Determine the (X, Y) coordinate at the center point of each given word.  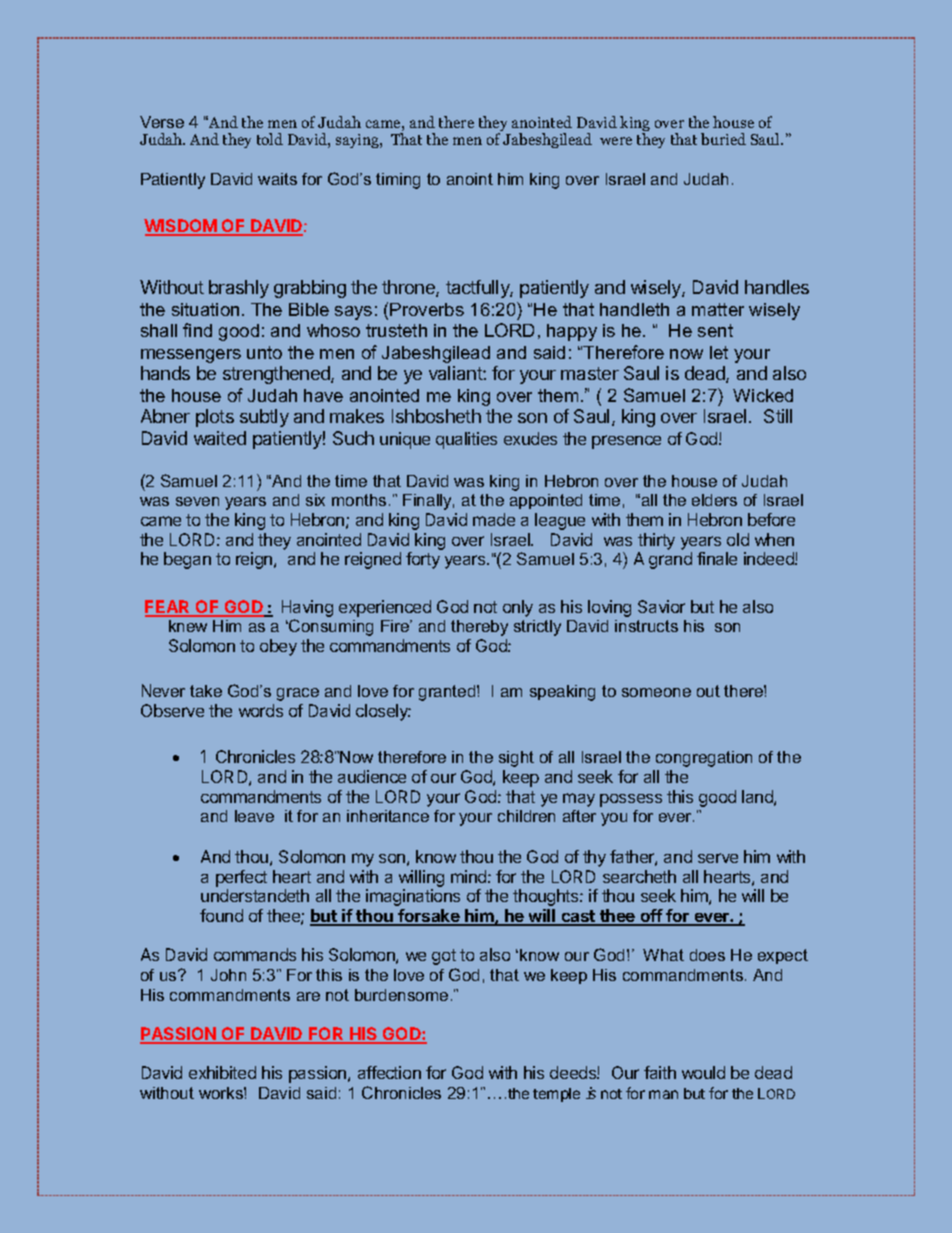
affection (389, 1072)
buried (723, 139)
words (261, 710)
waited (220, 438)
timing (398, 181)
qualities (466, 440)
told (270, 139)
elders (714, 500)
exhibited (222, 1072)
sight (516, 759)
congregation (704, 759)
